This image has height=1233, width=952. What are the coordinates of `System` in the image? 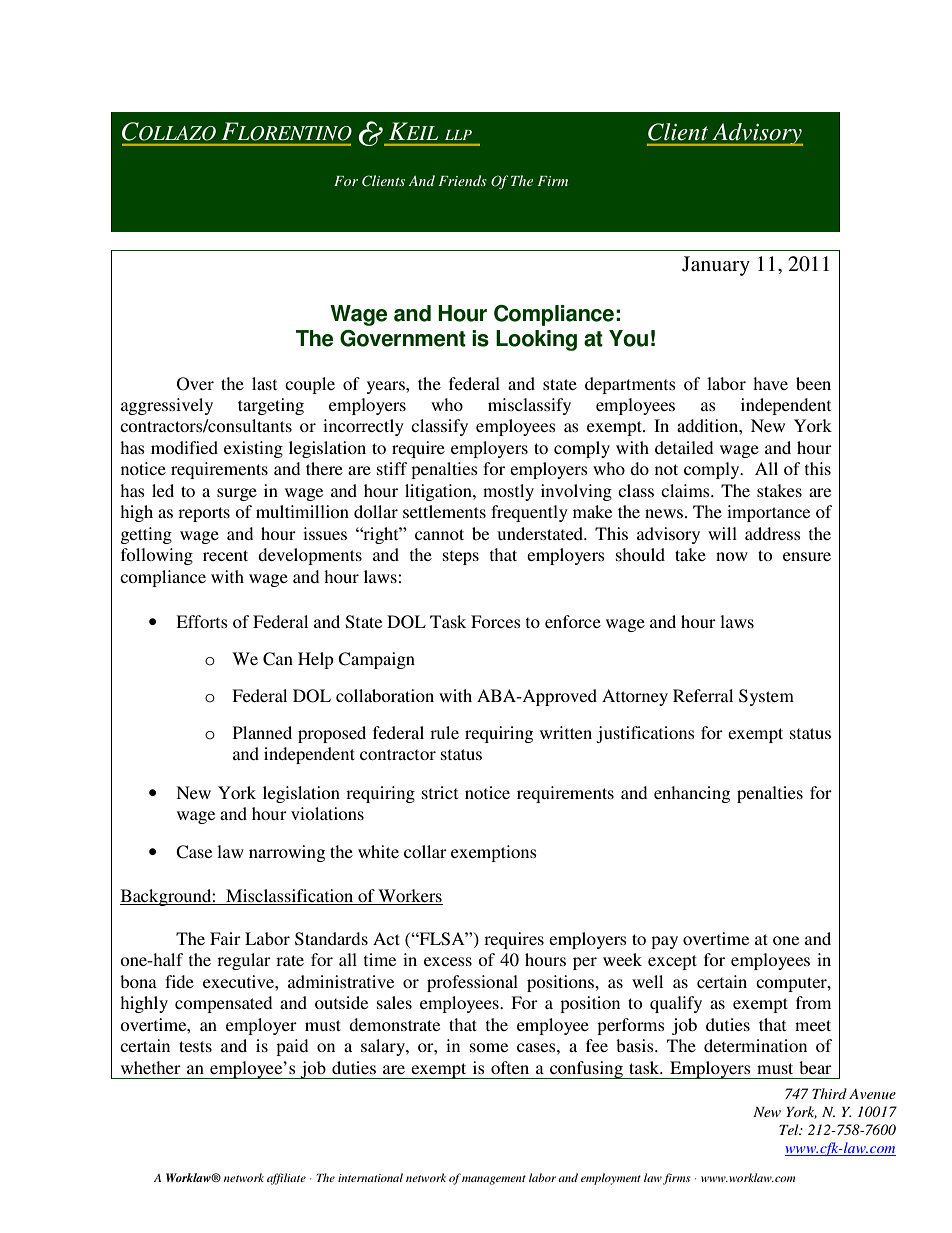 It's located at (766, 697).
